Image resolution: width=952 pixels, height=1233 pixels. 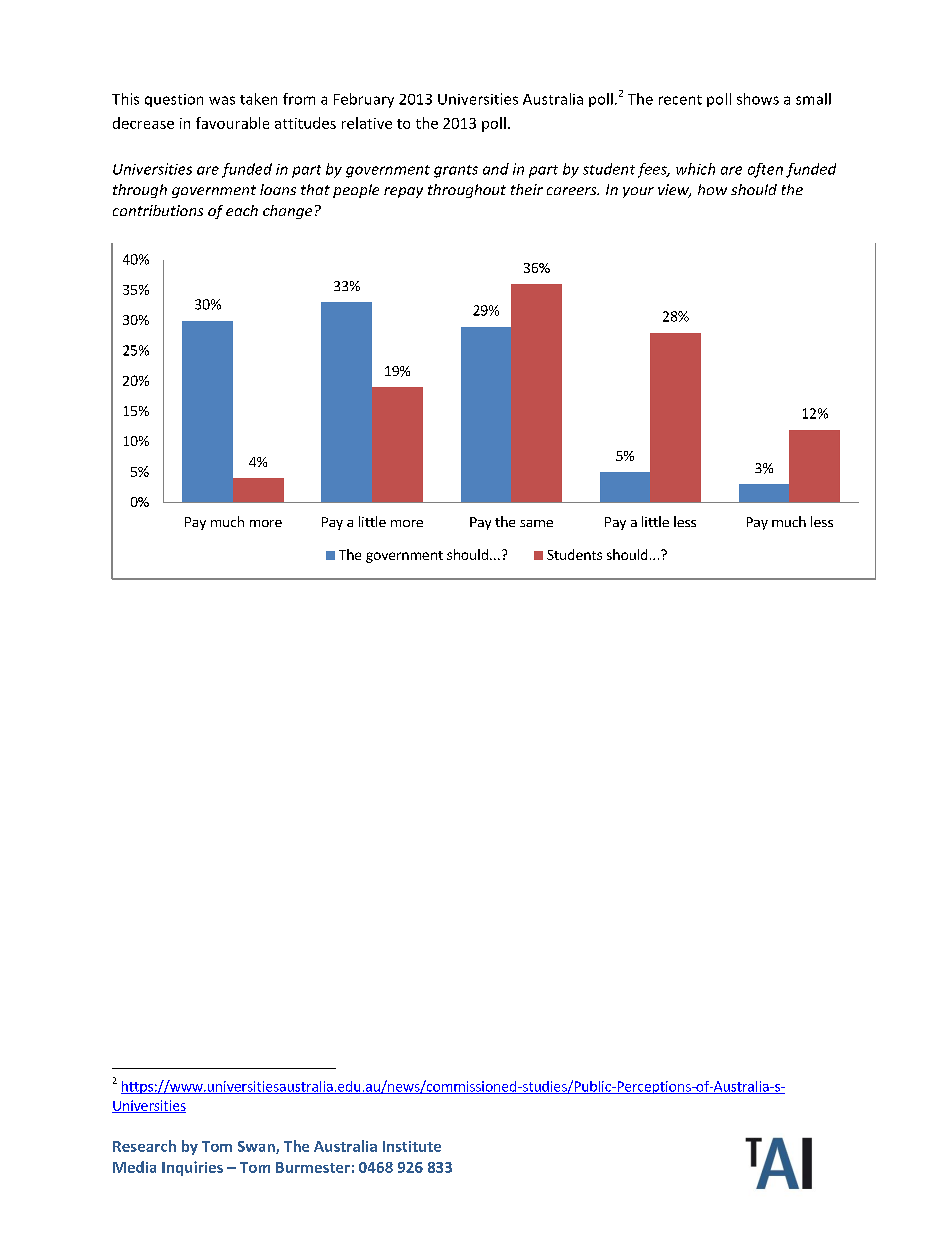 What do you see at coordinates (456, 171) in the document?
I see `grants` at bounding box center [456, 171].
